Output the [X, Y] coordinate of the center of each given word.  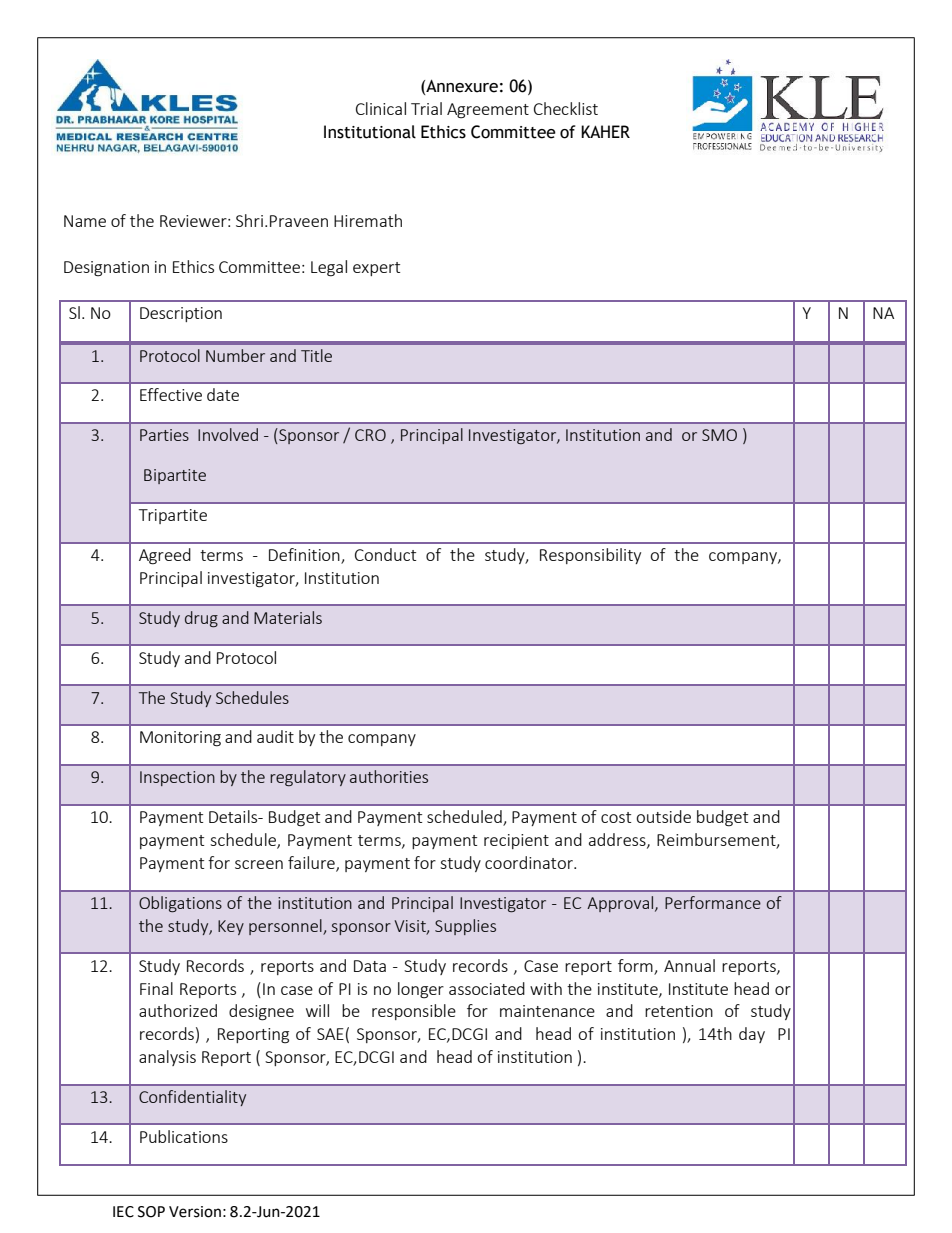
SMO [719, 435]
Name [85, 221]
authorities [389, 776]
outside [663, 816]
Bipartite [175, 476]
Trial [426, 108]
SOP [151, 1212]
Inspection [177, 778]
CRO [370, 435]
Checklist [566, 108]
